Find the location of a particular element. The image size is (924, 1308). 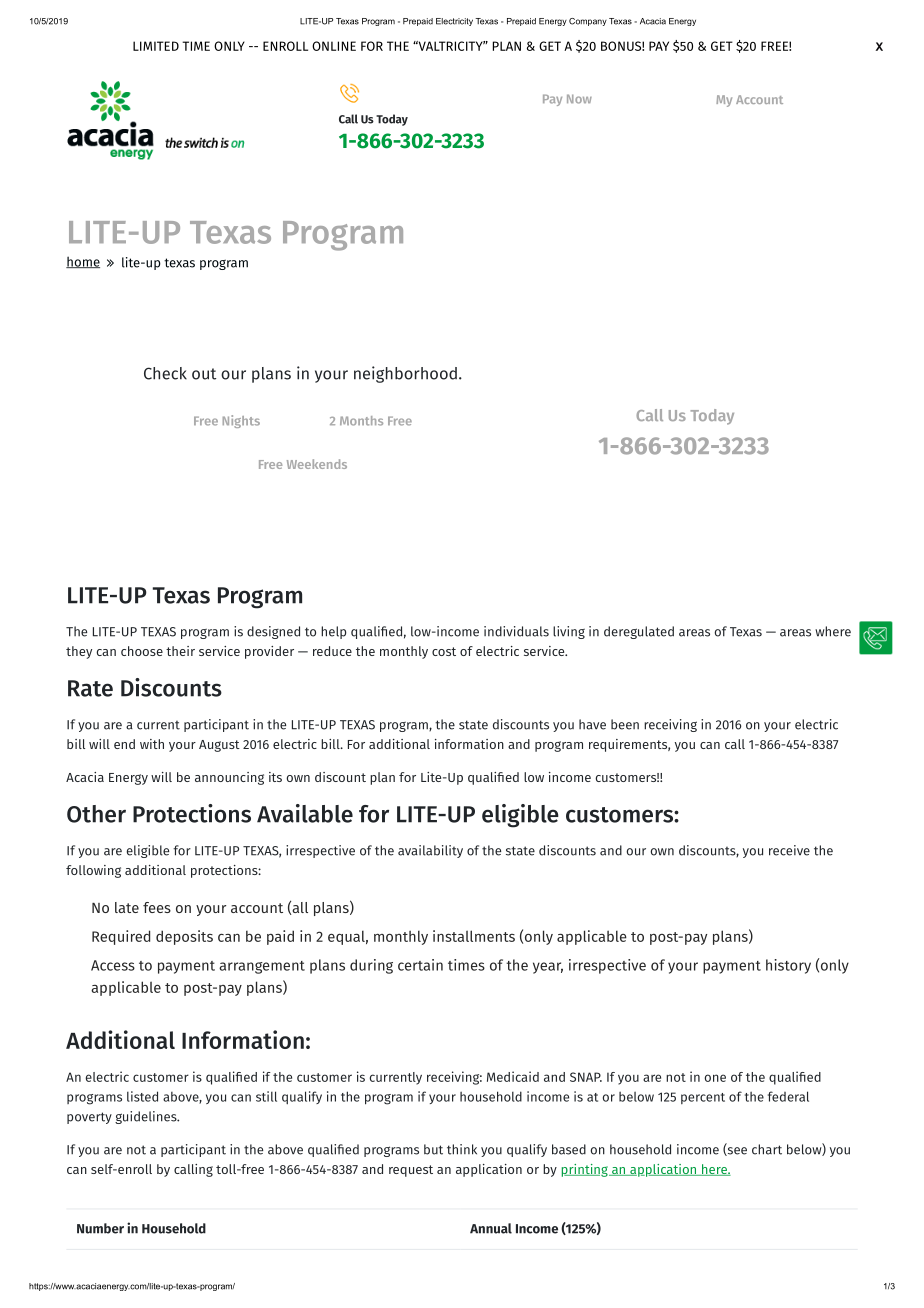

their is located at coordinates (180, 651).
